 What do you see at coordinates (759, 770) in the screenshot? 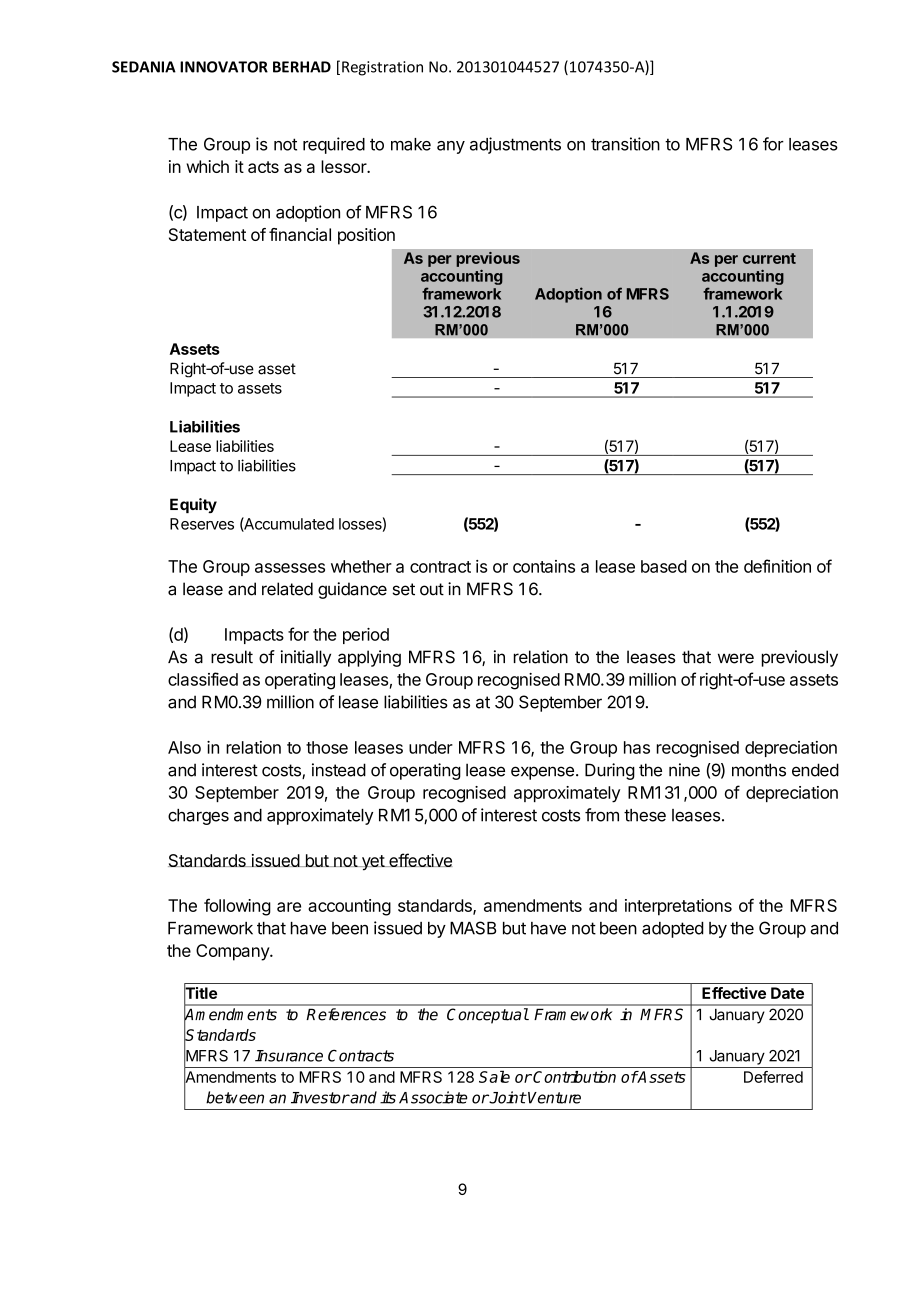
I see `months` at bounding box center [759, 770].
